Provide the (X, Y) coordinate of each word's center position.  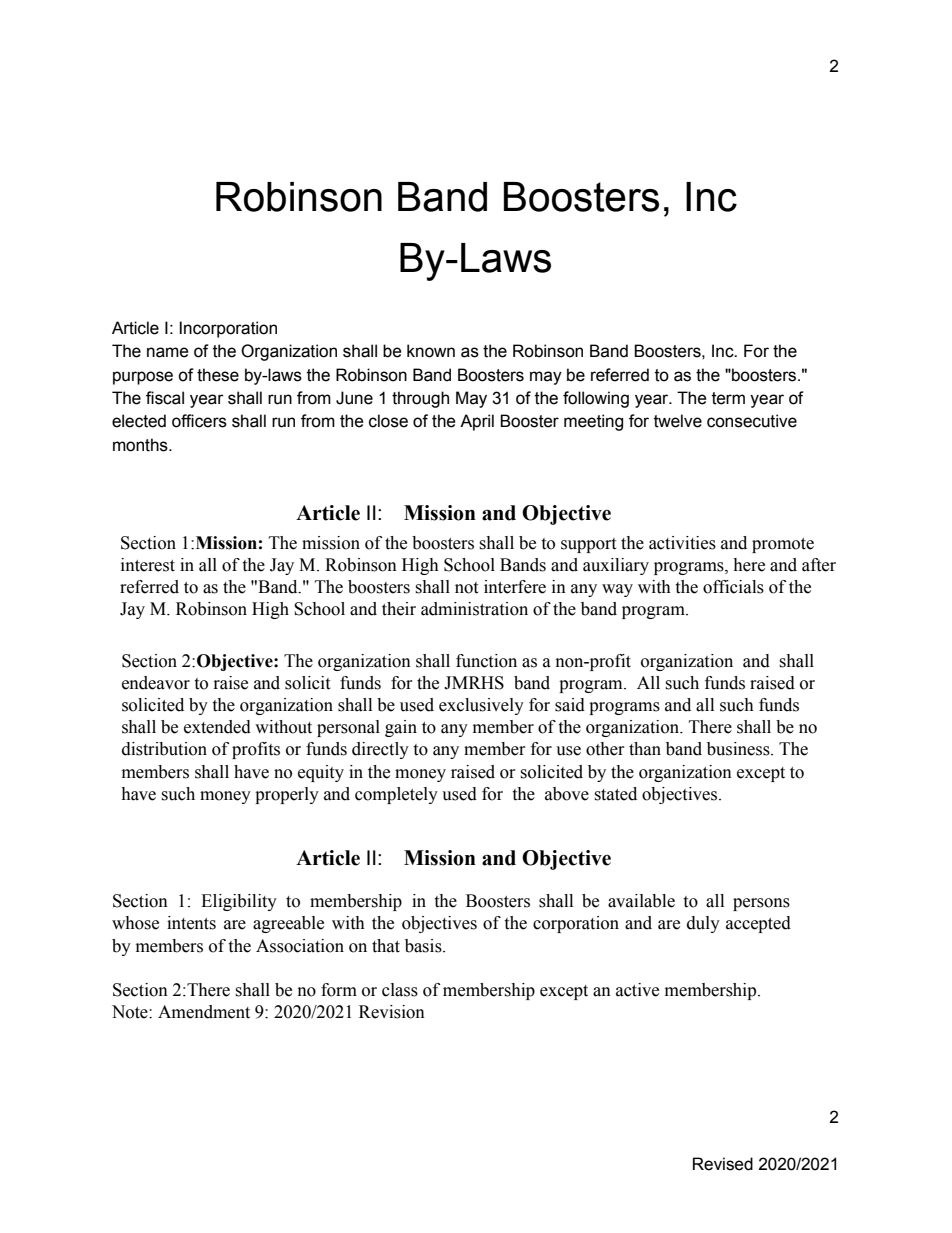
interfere (515, 587)
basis (424, 946)
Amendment (204, 1012)
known (431, 351)
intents (191, 923)
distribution (164, 749)
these (218, 375)
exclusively (481, 706)
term (728, 398)
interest (148, 565)
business (739, 749)
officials (733, 587)
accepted (758, 924)
